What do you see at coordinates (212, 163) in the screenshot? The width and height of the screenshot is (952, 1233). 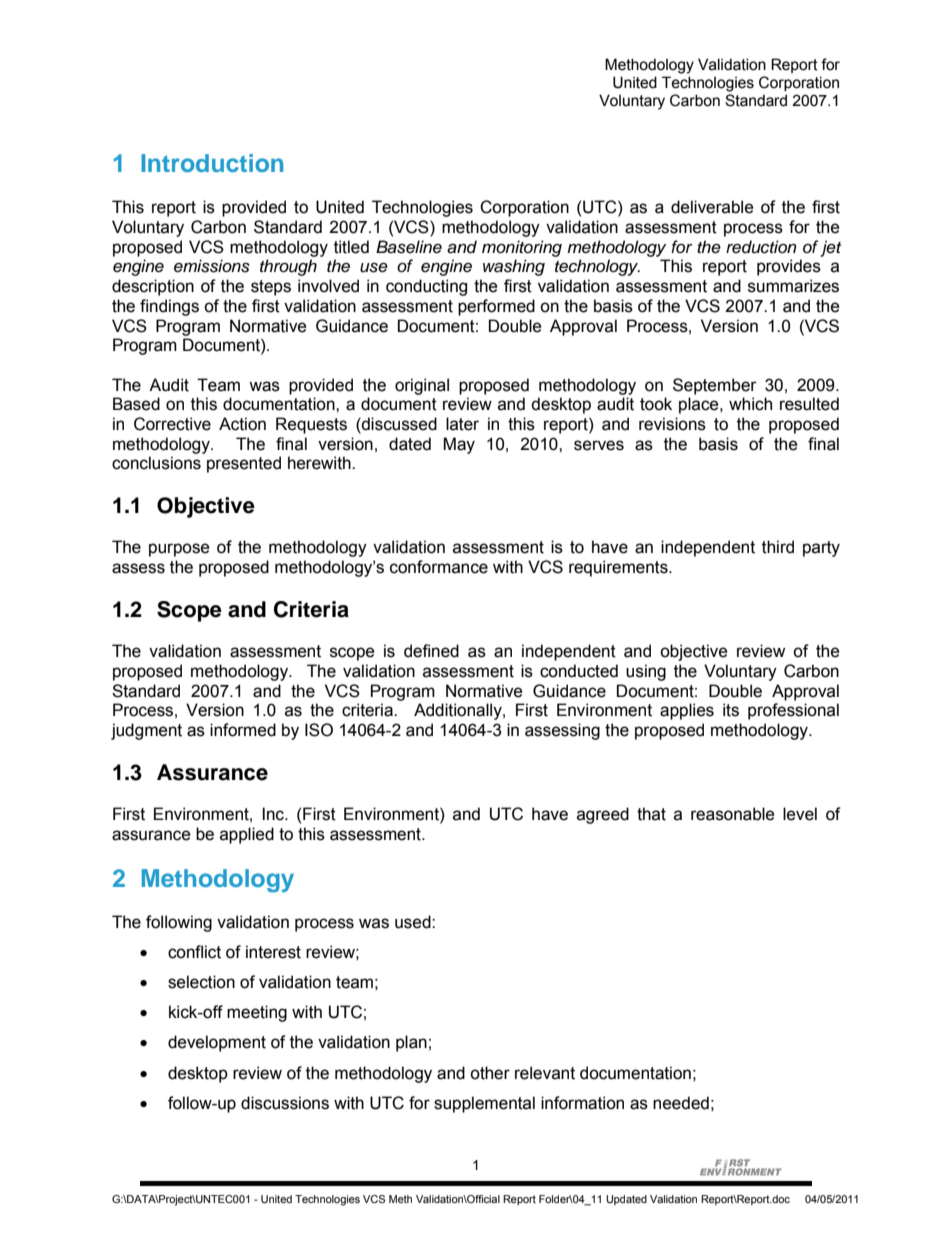 I see `Introduction` at bounding box center [212, 163].
